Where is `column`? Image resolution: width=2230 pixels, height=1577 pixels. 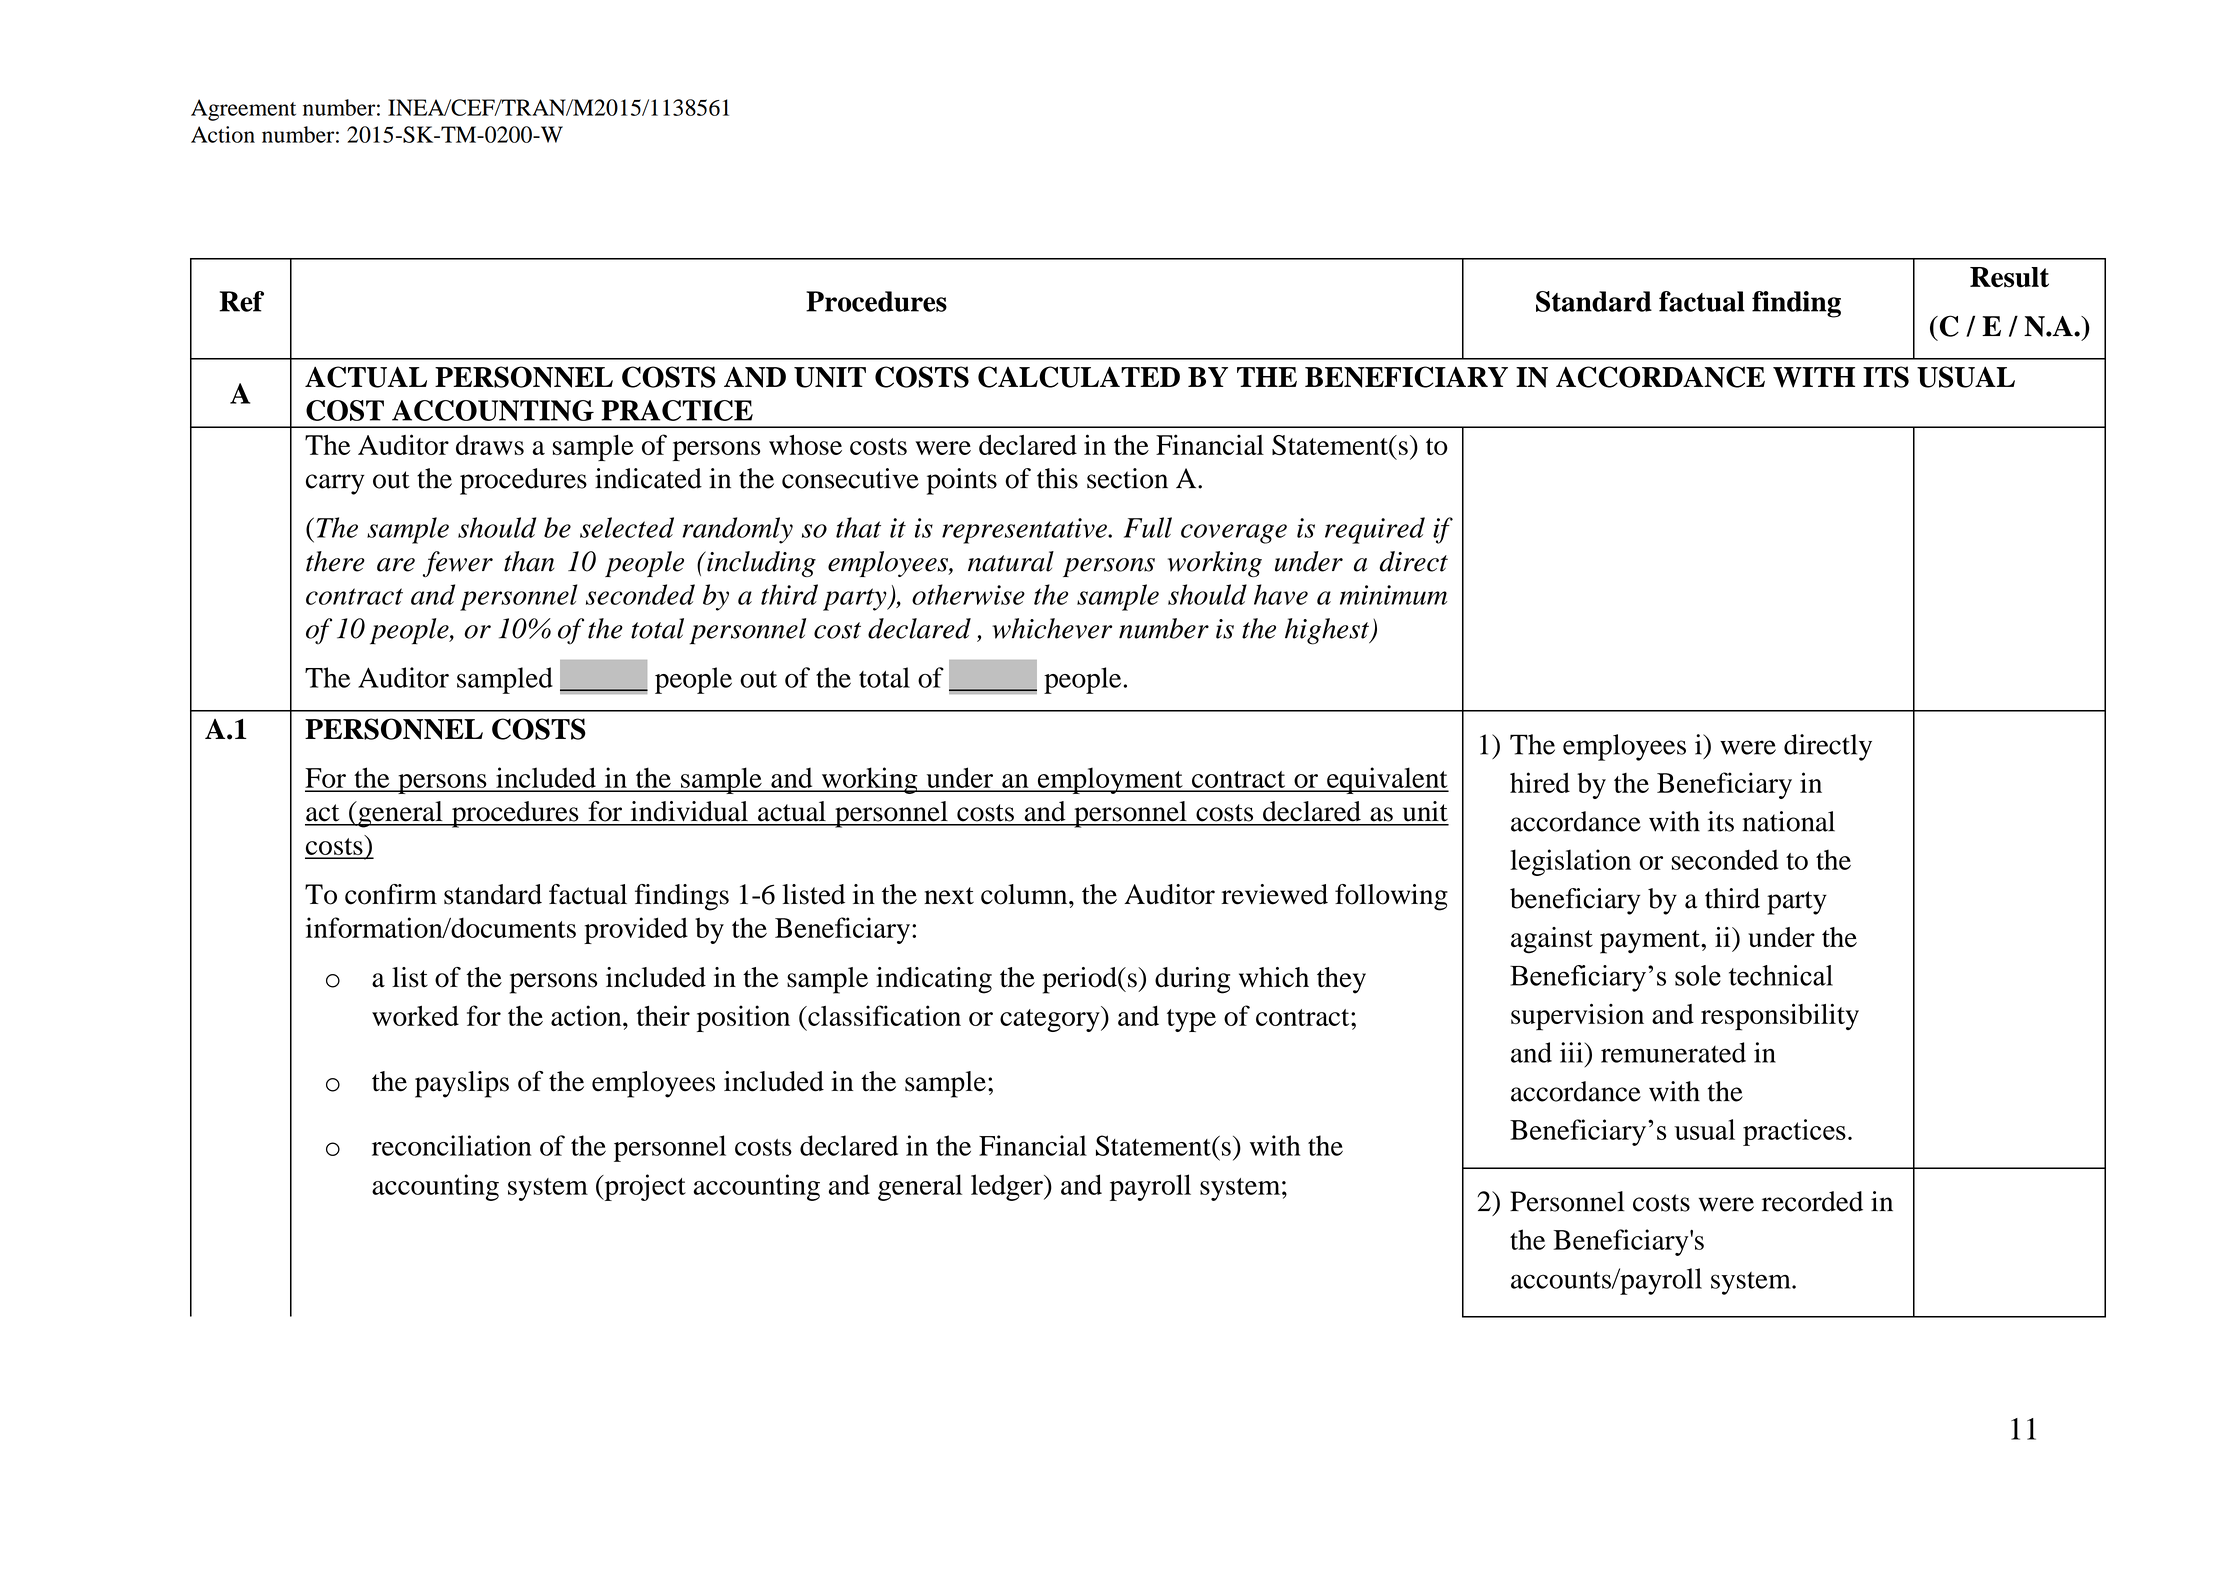
column is located at coordinates (1025, 894).
